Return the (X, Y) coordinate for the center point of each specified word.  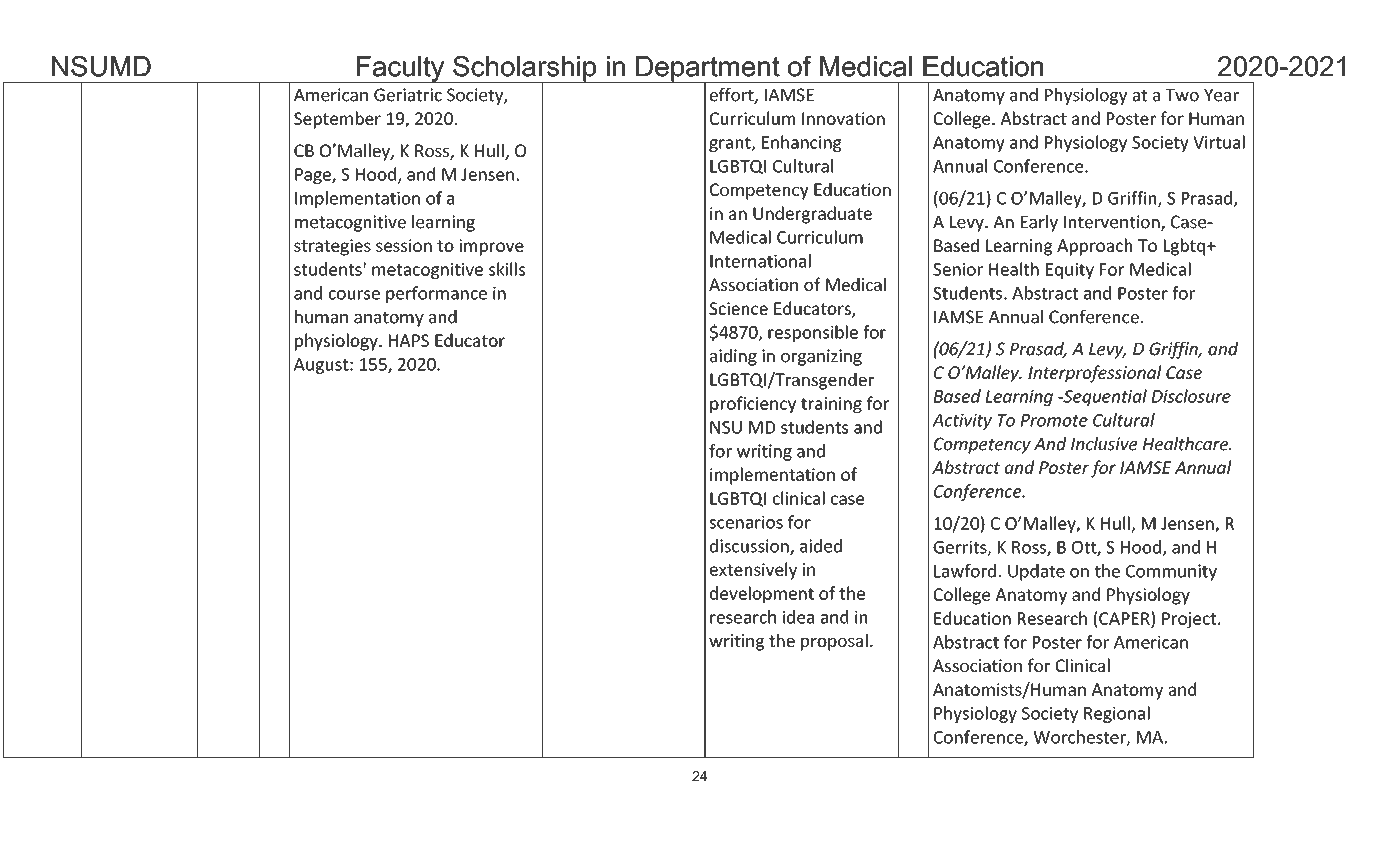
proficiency (753, 404)
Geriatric (408, 95)
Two (1182, 95)
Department (708, 70)
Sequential (1104, 397)
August (322, 366)
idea (798, 617)
